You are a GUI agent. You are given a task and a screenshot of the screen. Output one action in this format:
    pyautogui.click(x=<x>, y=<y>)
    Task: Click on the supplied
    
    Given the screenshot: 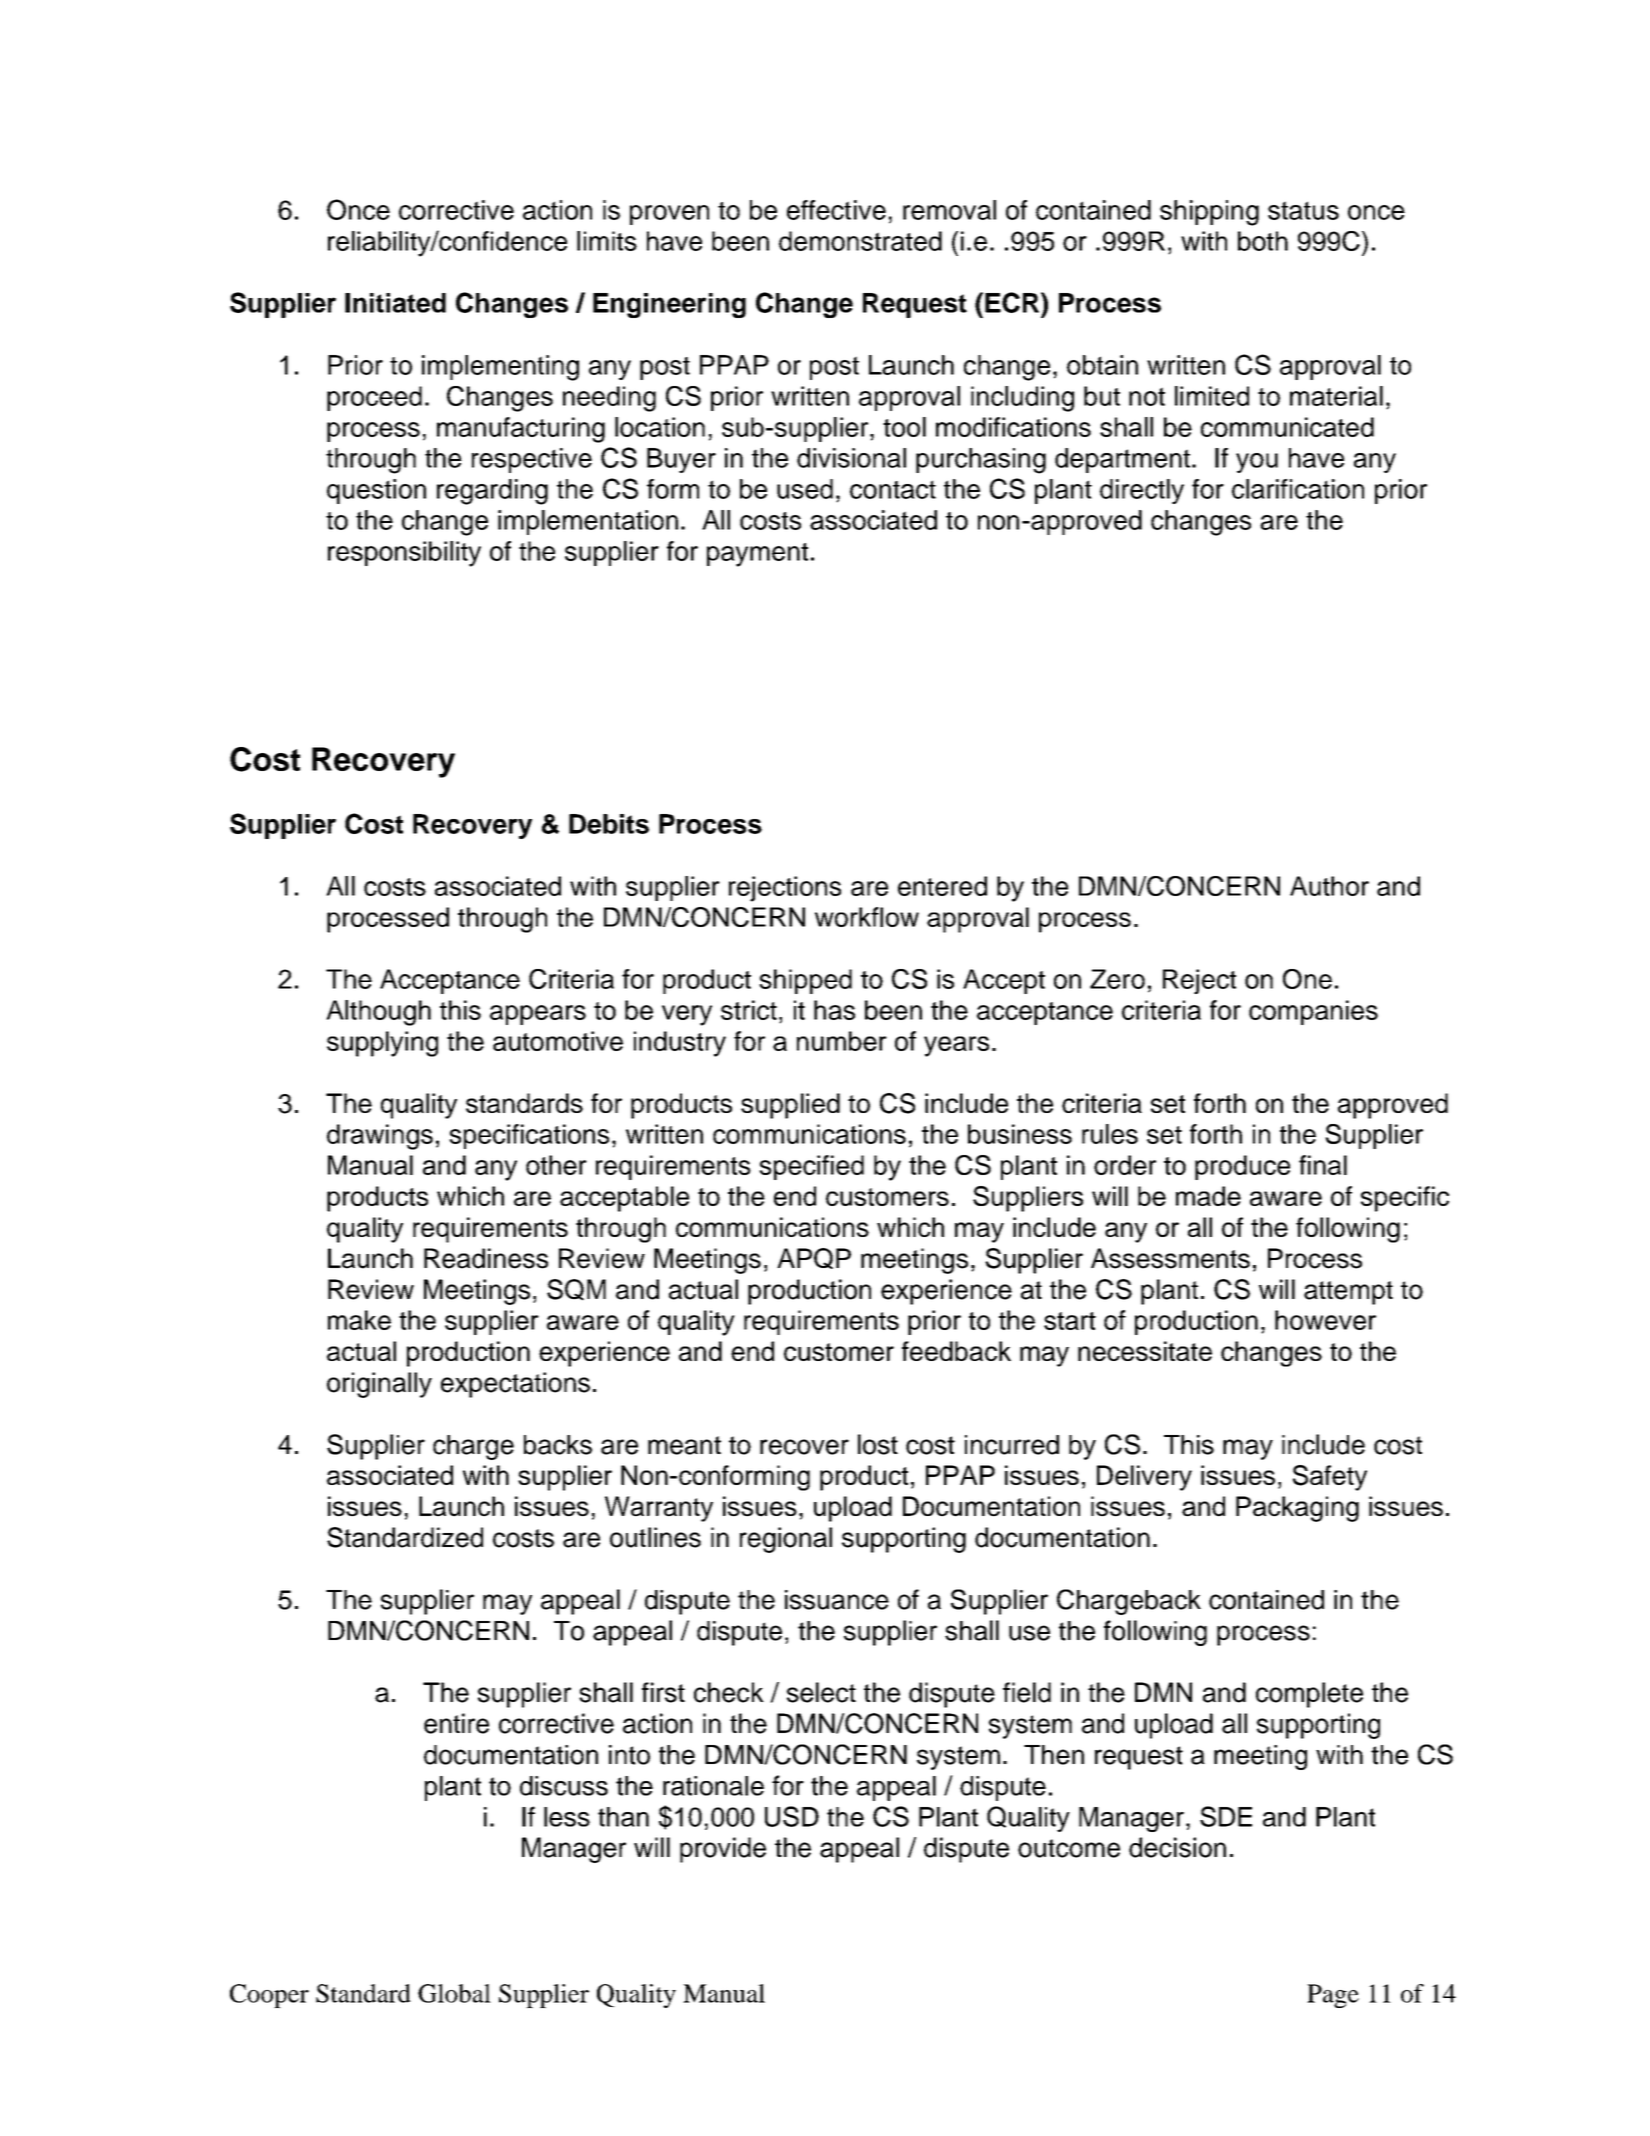 What is the action you would take?
    pyautogui.click(x=790, y=1106)
